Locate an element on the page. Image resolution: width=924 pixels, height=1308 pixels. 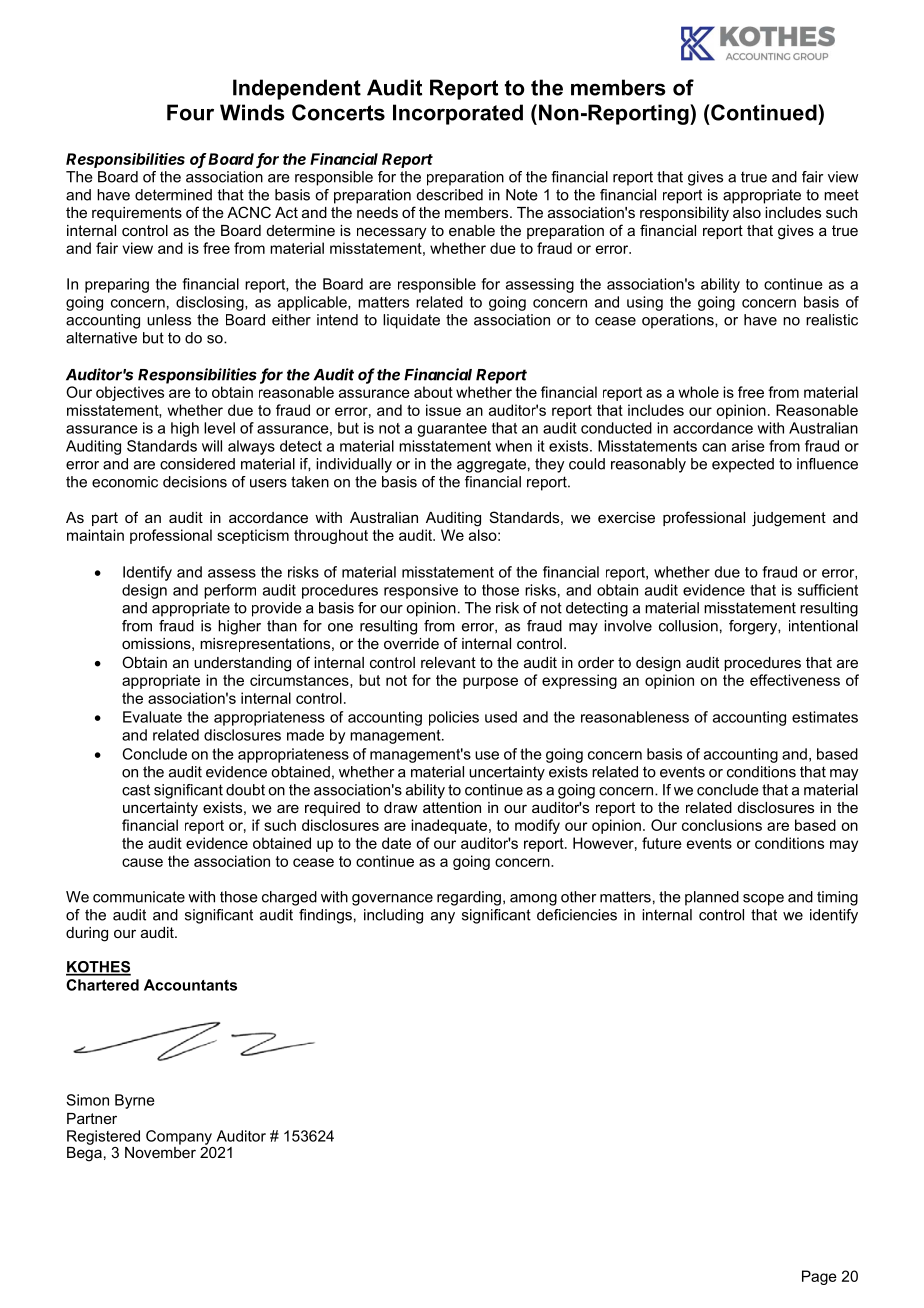
whole is located at coordinates (698, 392).
